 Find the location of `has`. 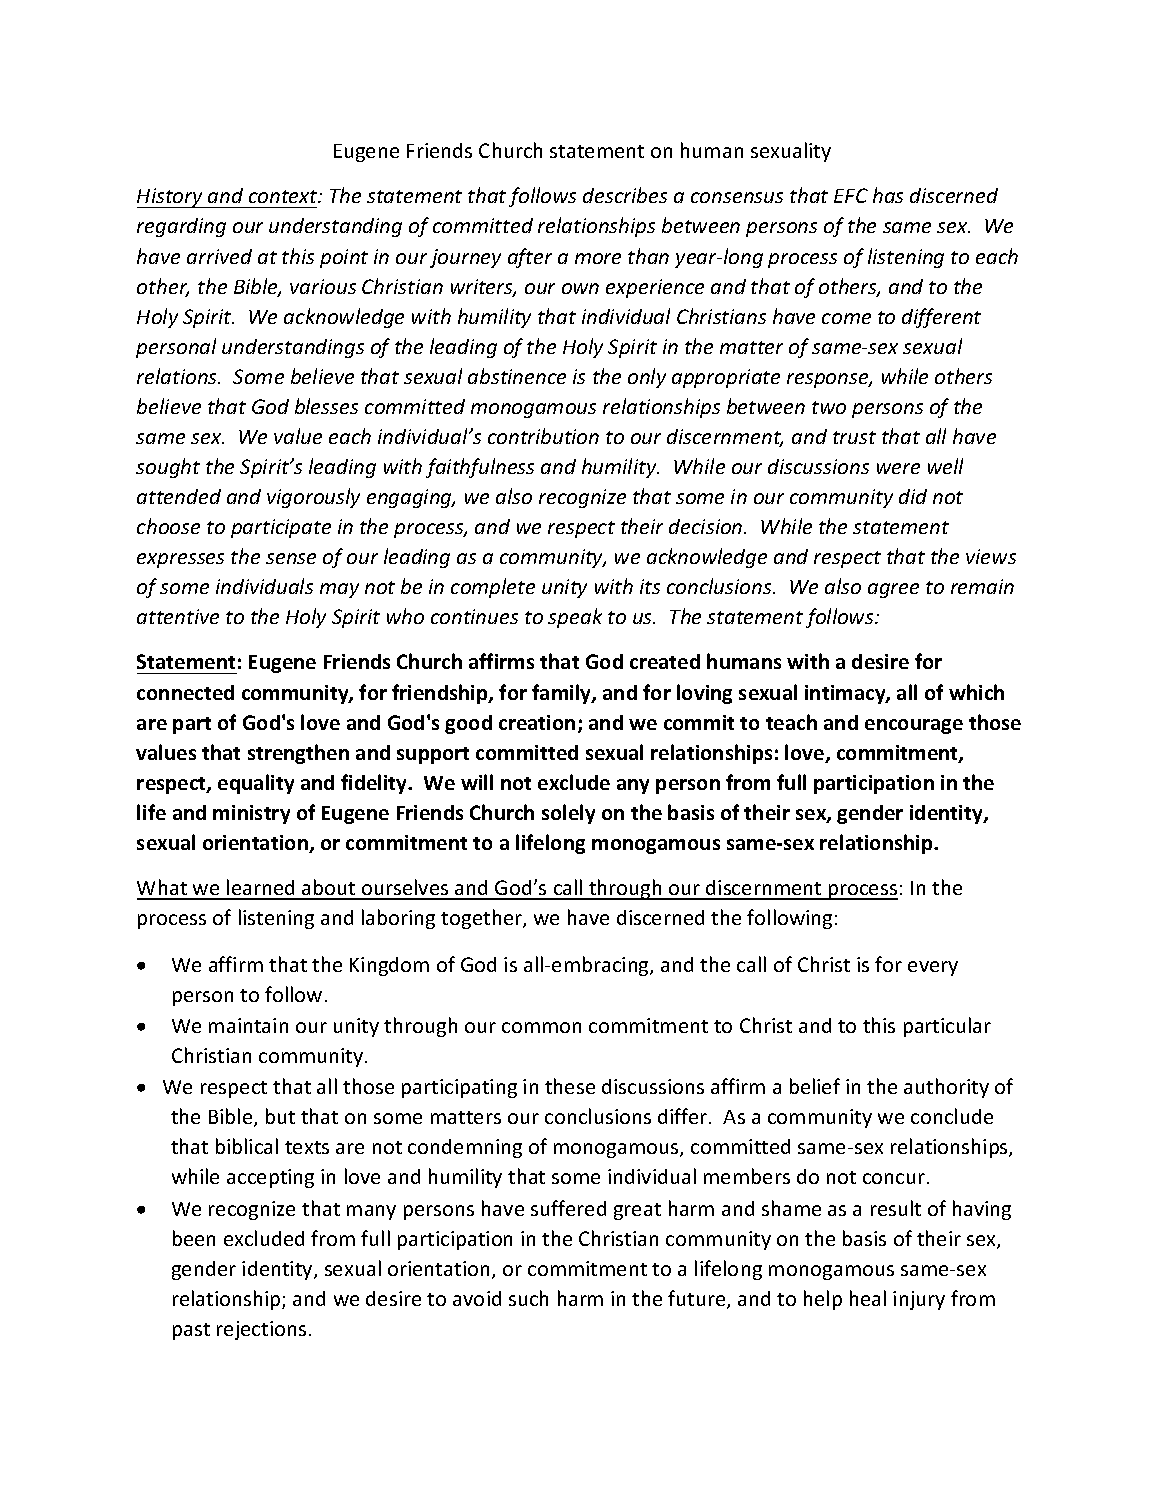

has is located at coordinates (888, 195).
